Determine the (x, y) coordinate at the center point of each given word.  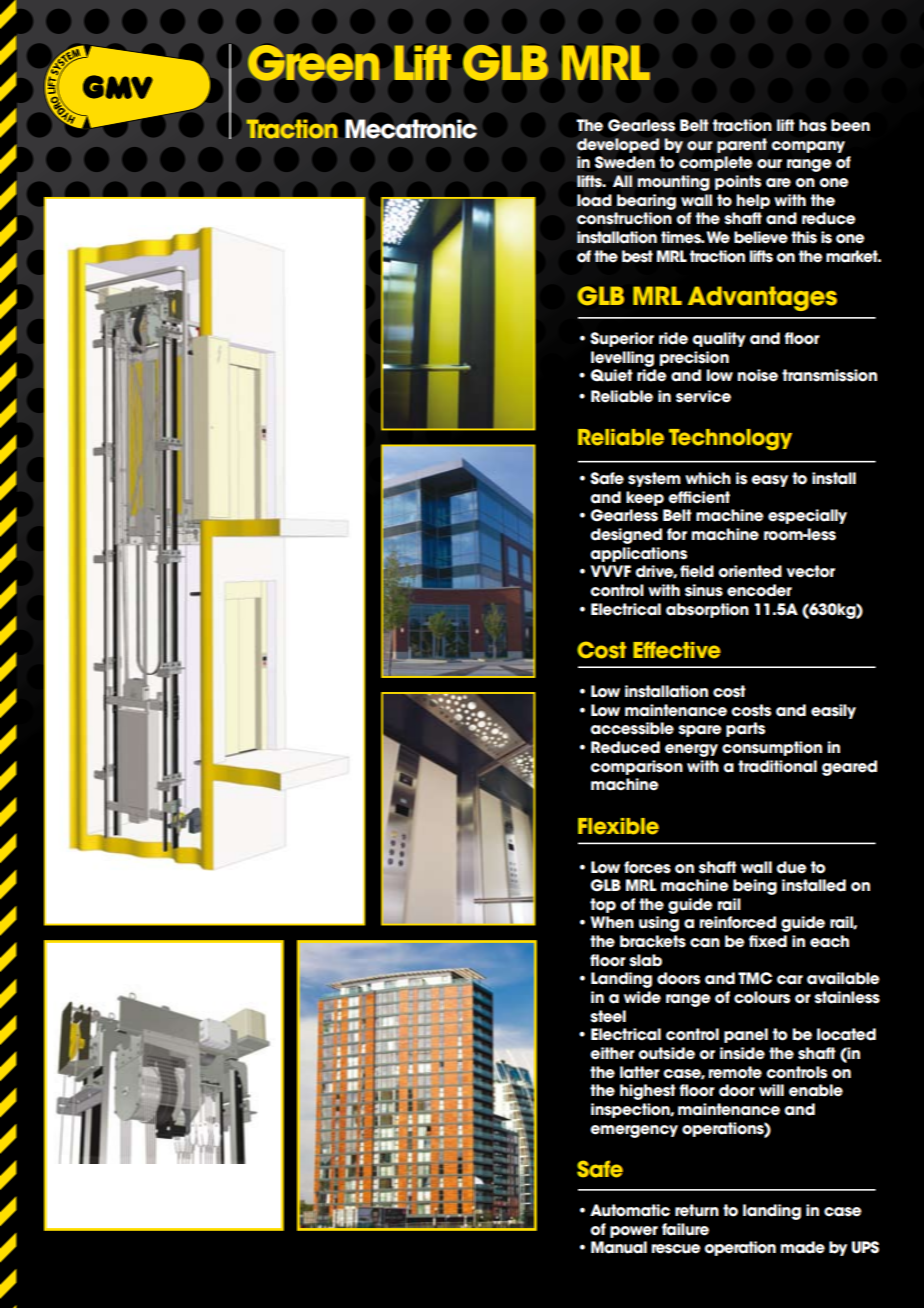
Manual (619, 1247)
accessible (632, 728)
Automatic (630, 1210)
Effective (677, 650)
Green (313, 63)
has (813, 125)
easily (833, 711)
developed (618, 145)
